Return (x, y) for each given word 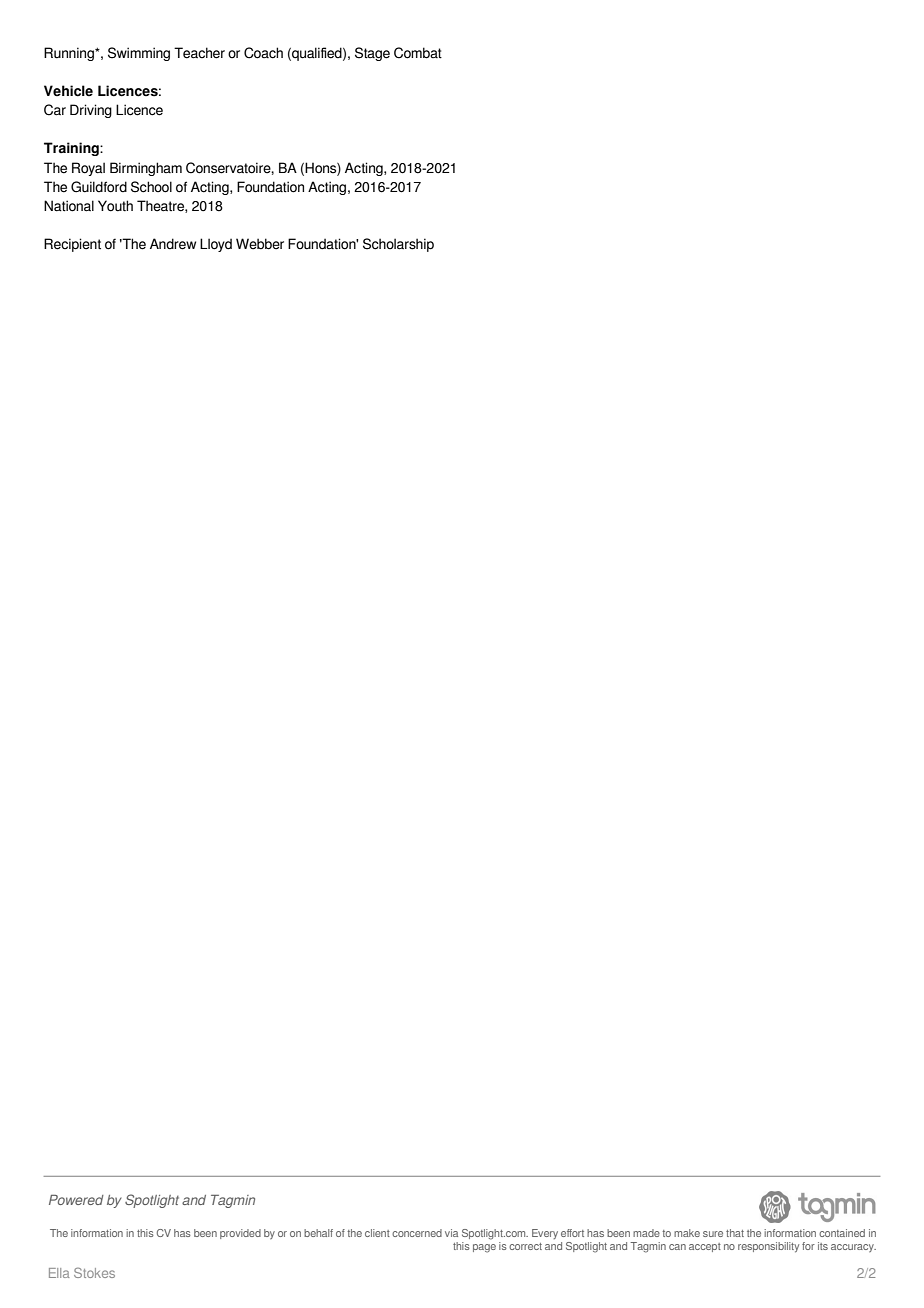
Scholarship (398, 245)
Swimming (139, 54)
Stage (372, 54)
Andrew (173, 244)
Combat (418, 53)
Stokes (94, 1272)
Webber (260, 244)
